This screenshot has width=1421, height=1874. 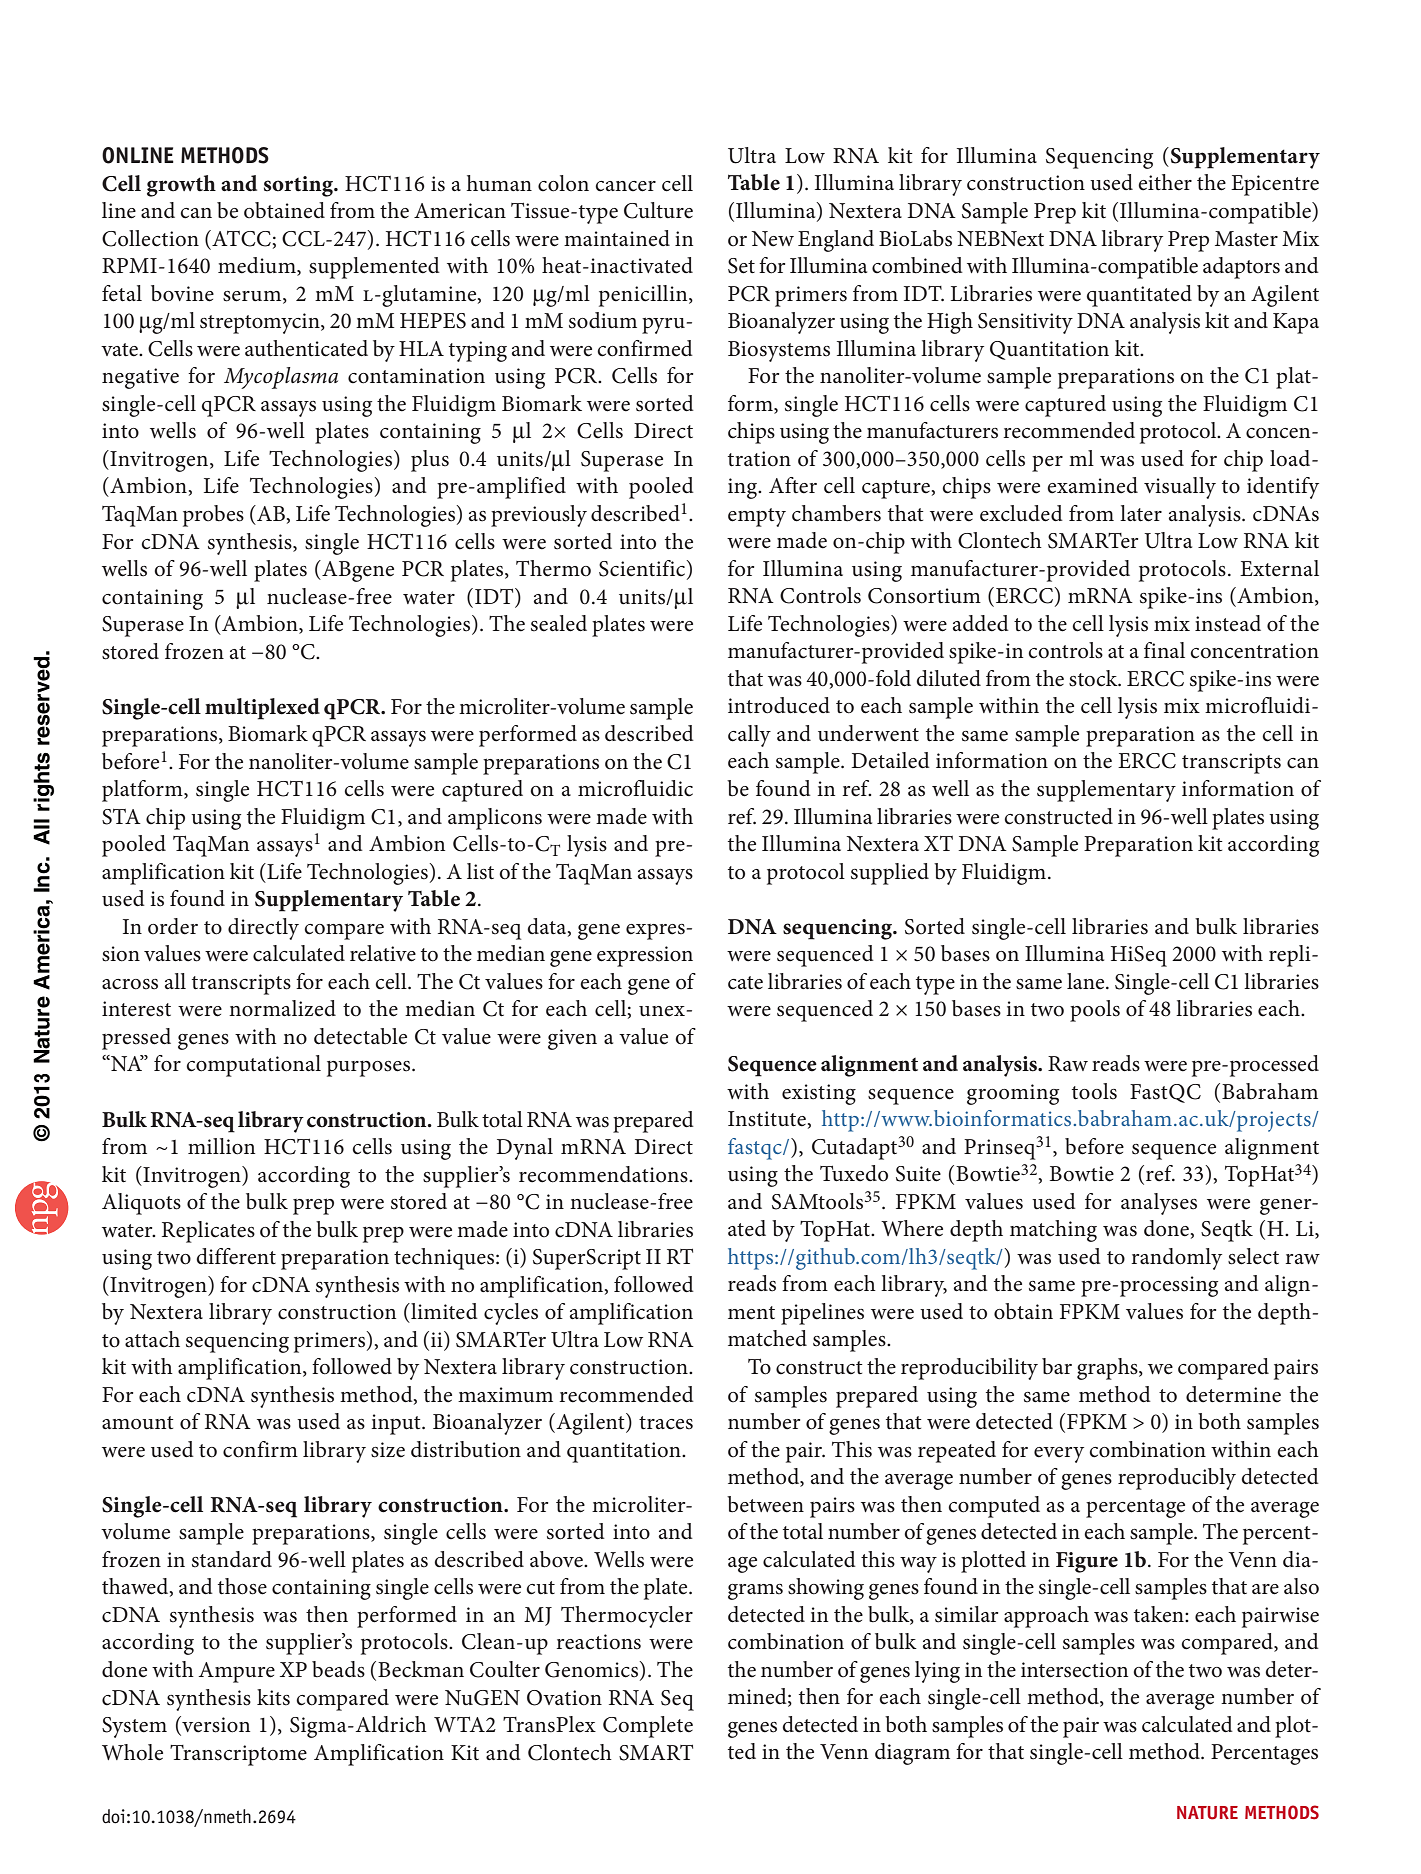 What do you see at coordinates (240, 238) in the screenshot?
I see `ATCC` at bounding box center [240, 238].
